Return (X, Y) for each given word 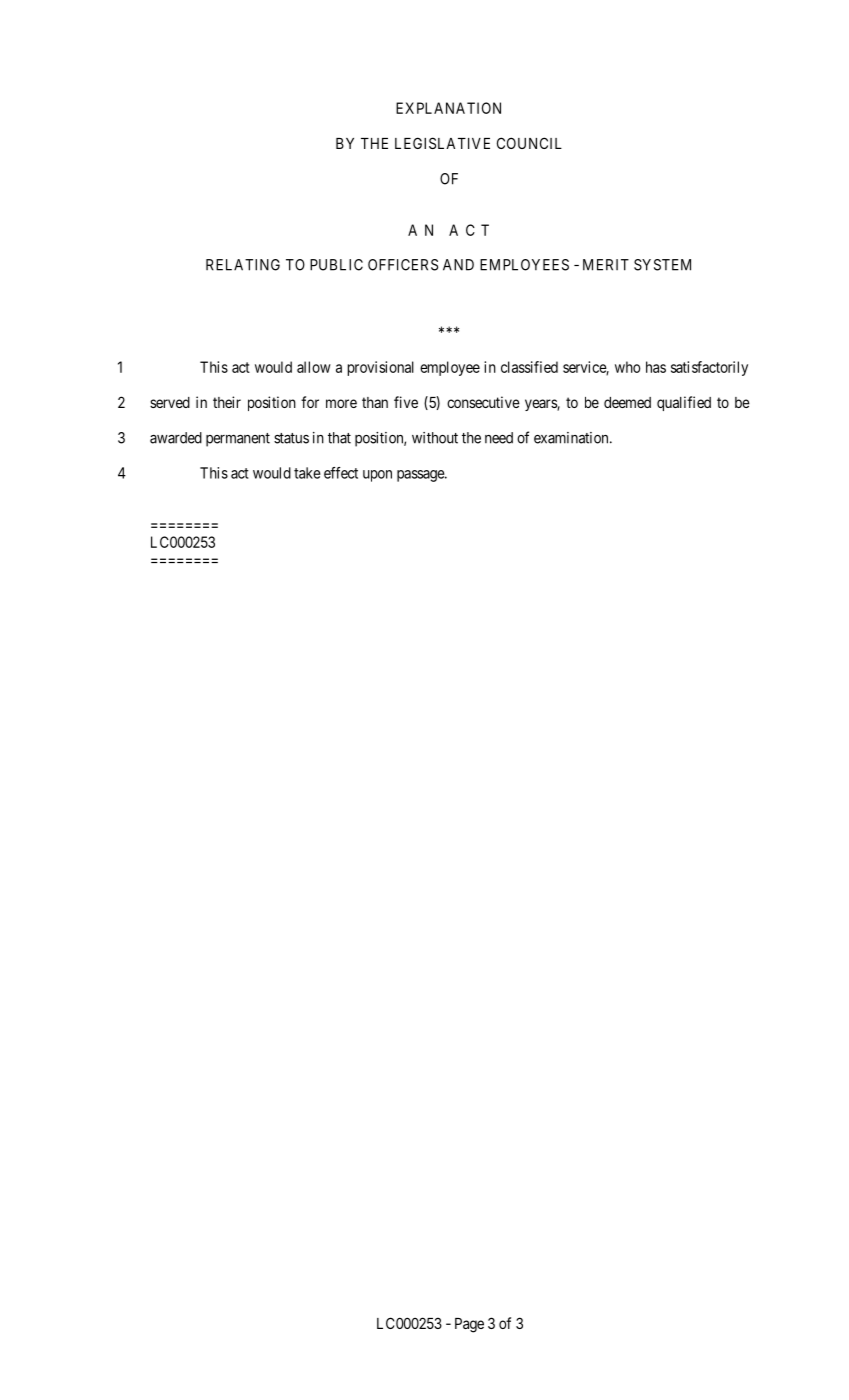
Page (469, 1325)
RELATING (243, 265)
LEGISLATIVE (442, 143)
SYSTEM (662, 265)
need (499, 438)
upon (377, 476)
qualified (684, 403)
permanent (238, 440)
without (435, 438)
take (307, 473)
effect (341, 473)
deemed (627, 402)
